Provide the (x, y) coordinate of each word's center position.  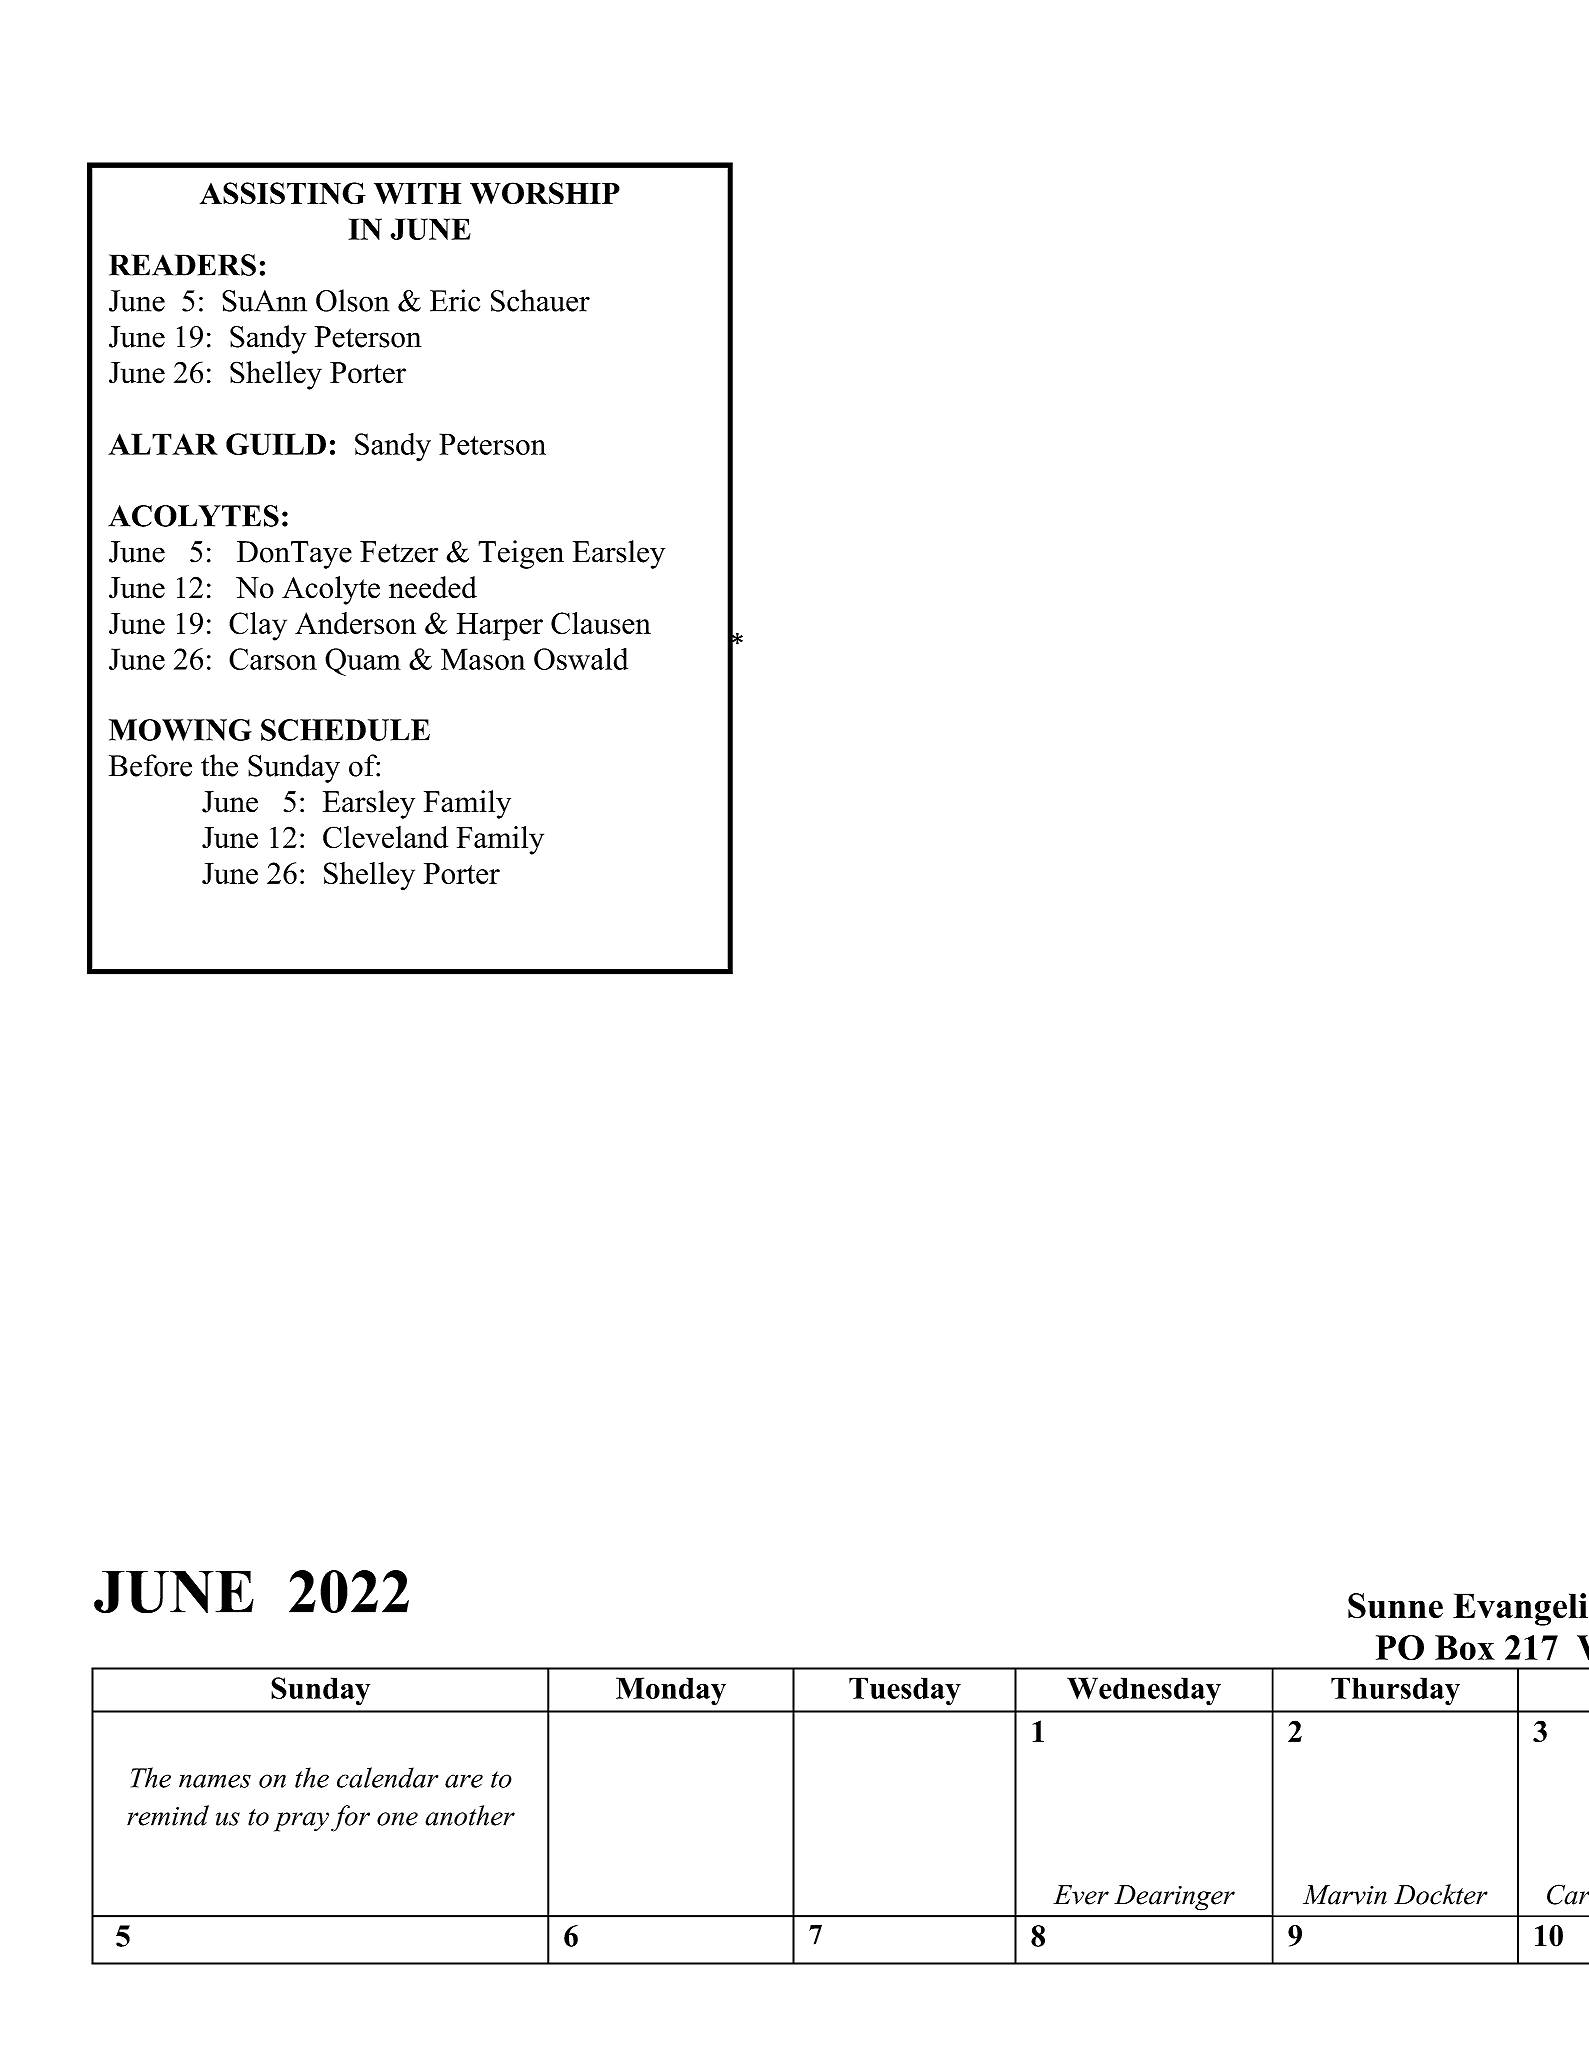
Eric (455, 300)
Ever (1081, 1895)
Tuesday (905, 1691)
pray (301, 1822)
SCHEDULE (345, 730)
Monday (671, 1691)
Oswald (581, 659)
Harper (500, 627)
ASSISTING (283, 193)
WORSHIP (545, 193)
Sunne (1395, 1606)
